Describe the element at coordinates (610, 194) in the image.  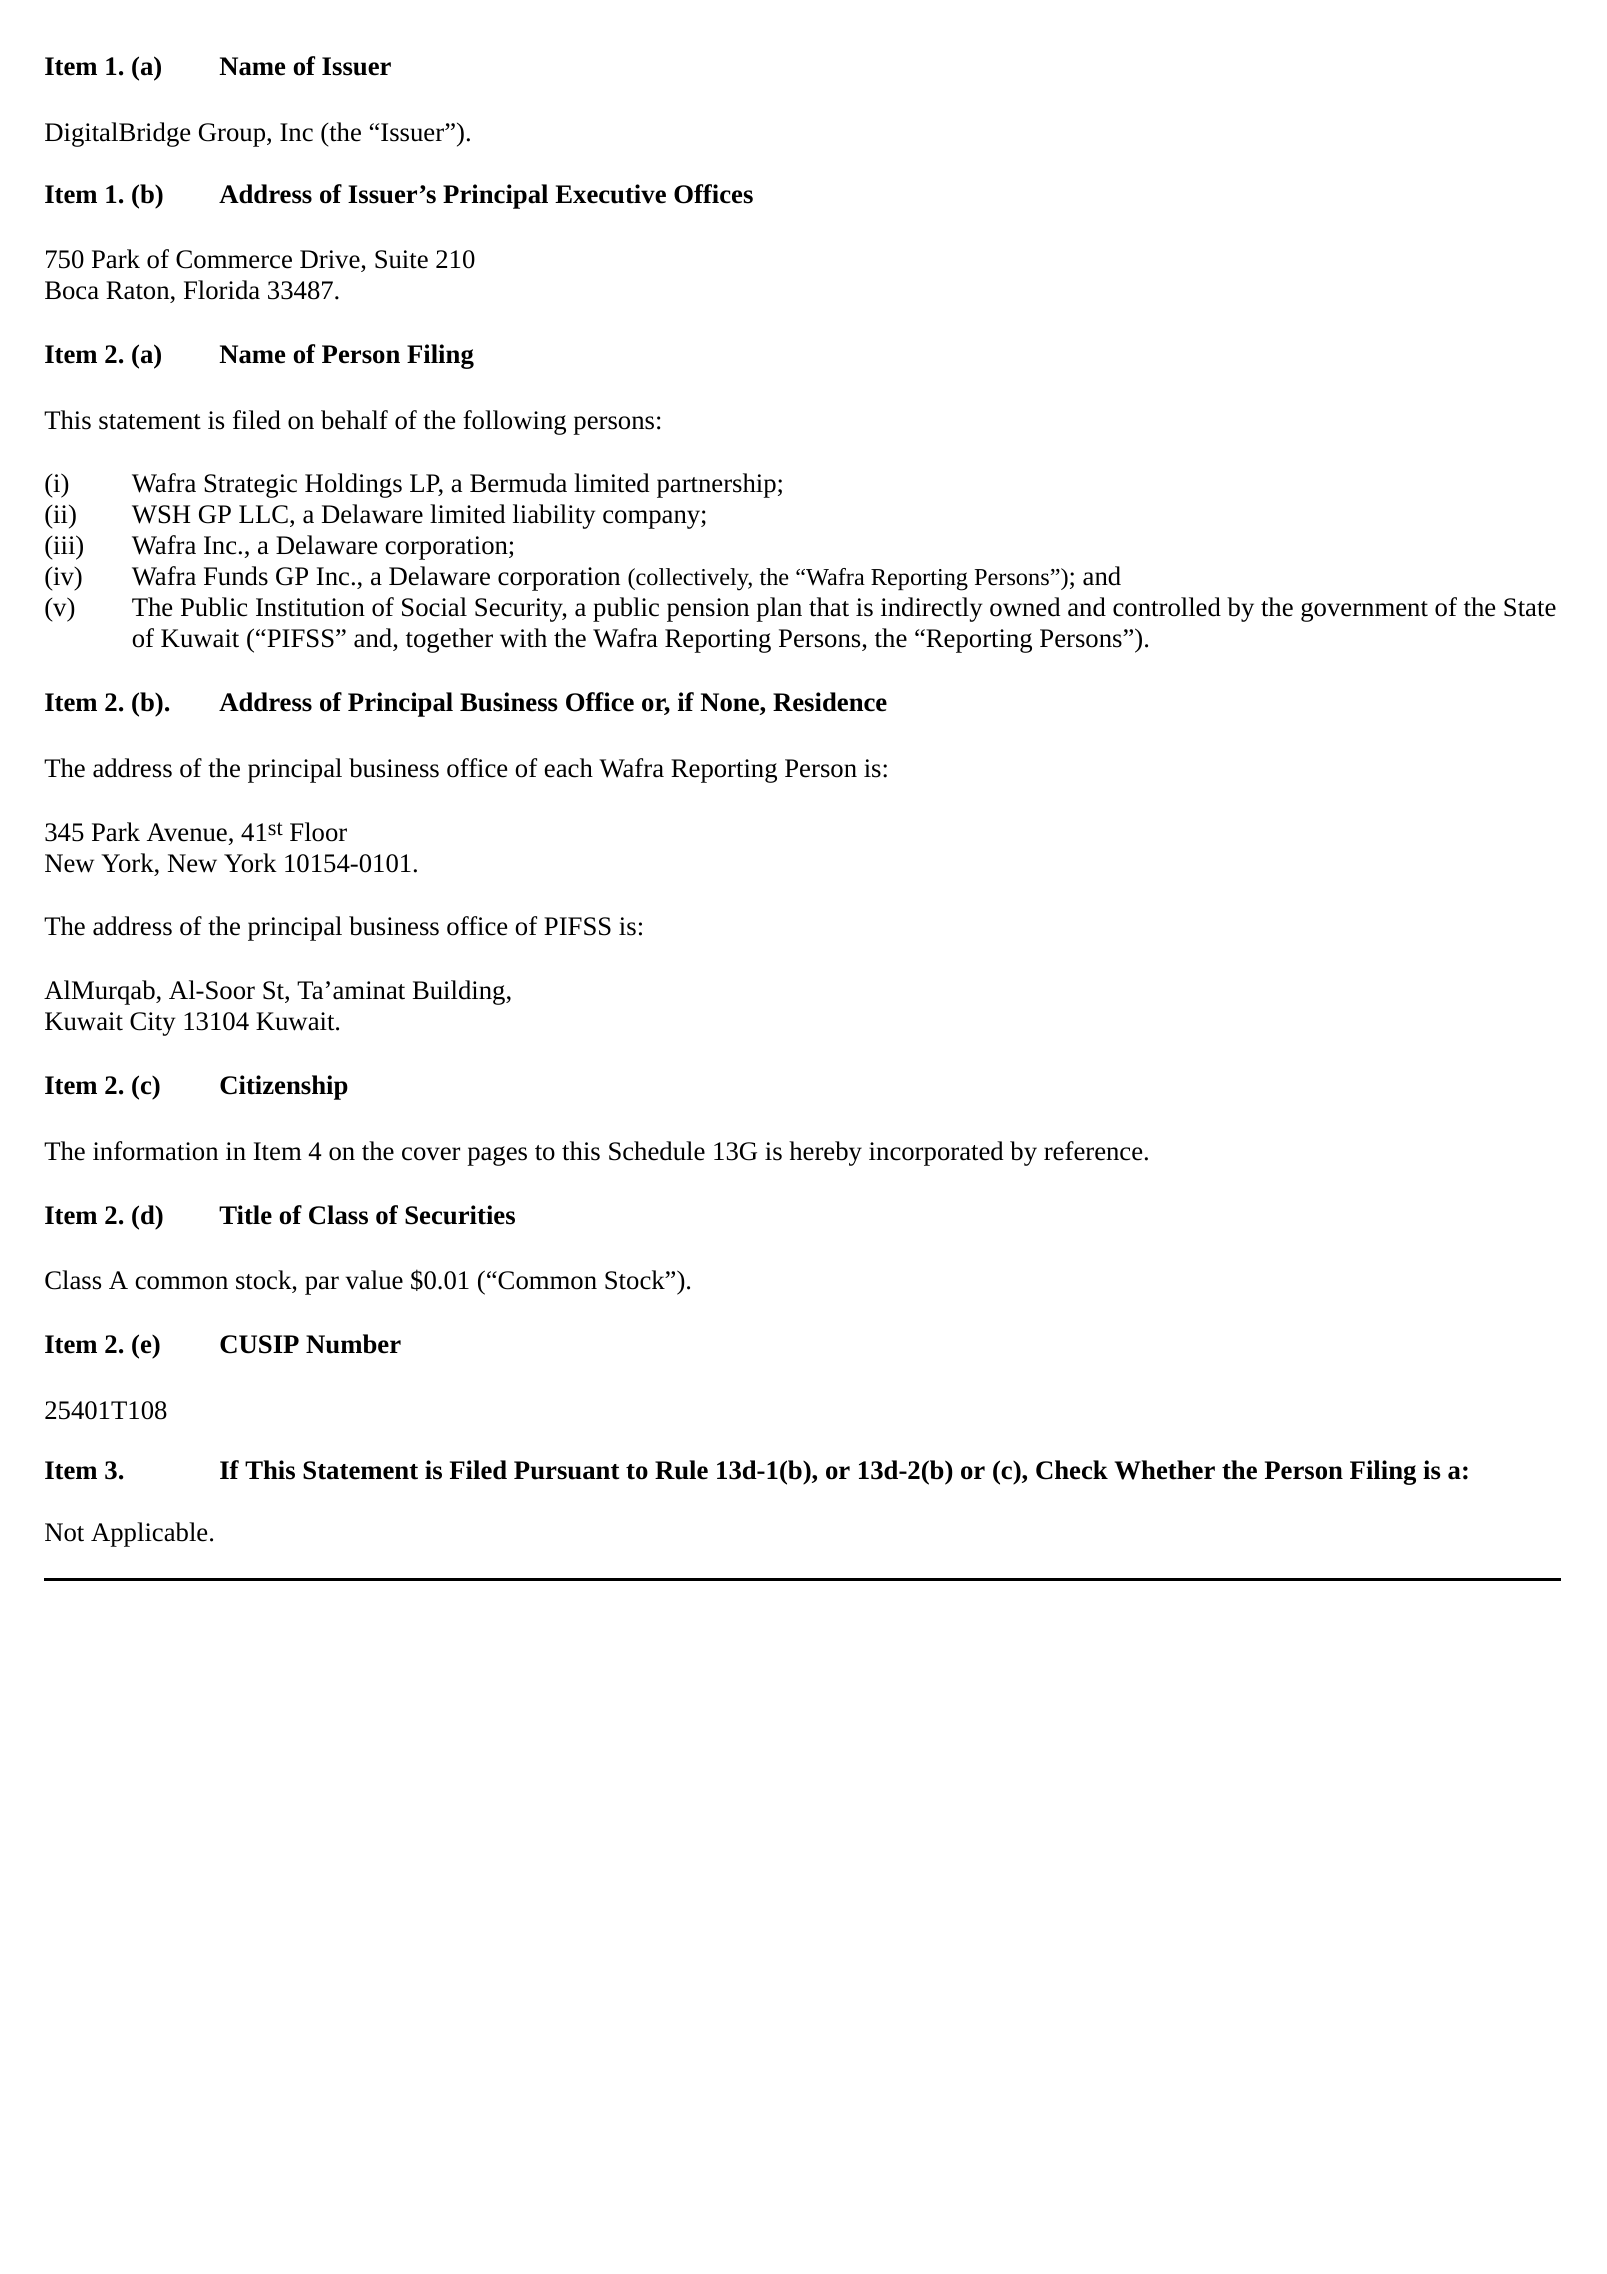
I see `Executive` at that location.
